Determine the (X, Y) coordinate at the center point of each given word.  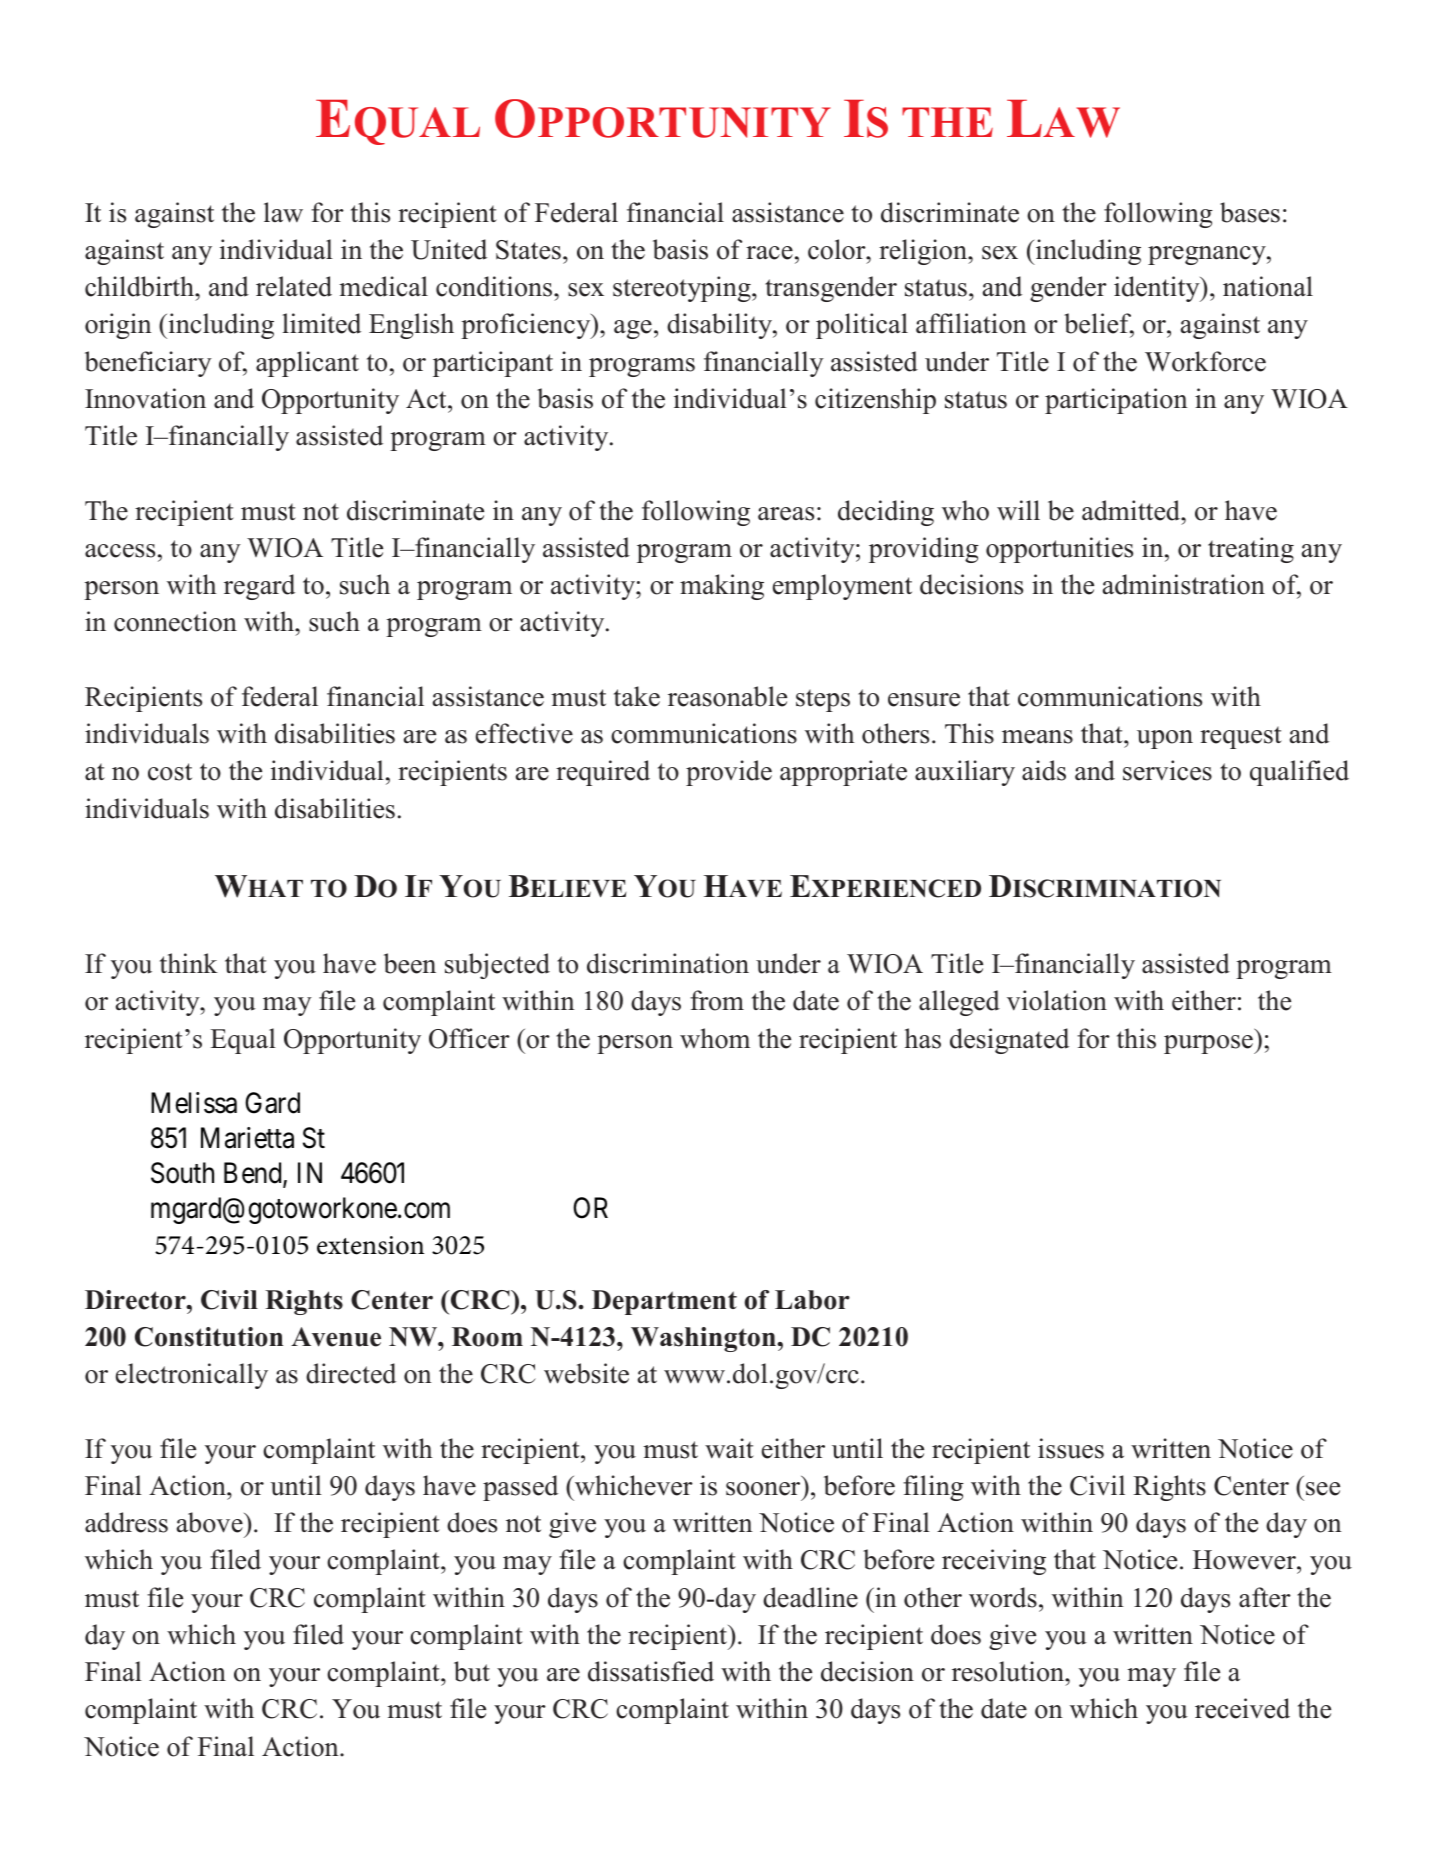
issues (1071, 1448)
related (294, 286)
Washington (704, 1339)
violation (1057, 1000)
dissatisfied (651, 1671)
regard (259, 587)
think (189, 963)
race (769, 253)
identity (1158, 289)
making (722, 587)
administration (1184, 584)
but (472, 1671)
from (717, 1000)
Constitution (209, 1337)
